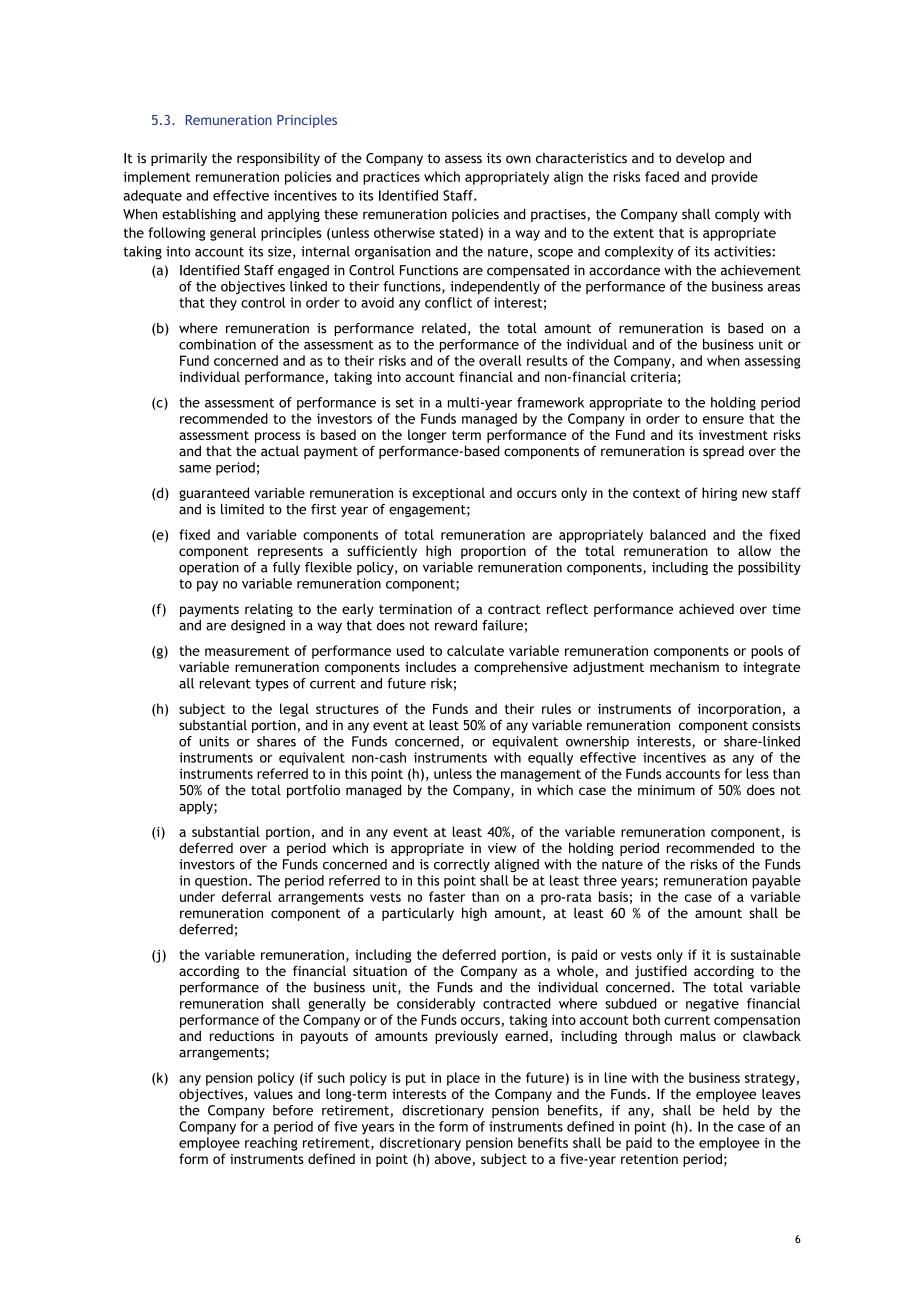  I want to click on minimum, so click(666, 790).
